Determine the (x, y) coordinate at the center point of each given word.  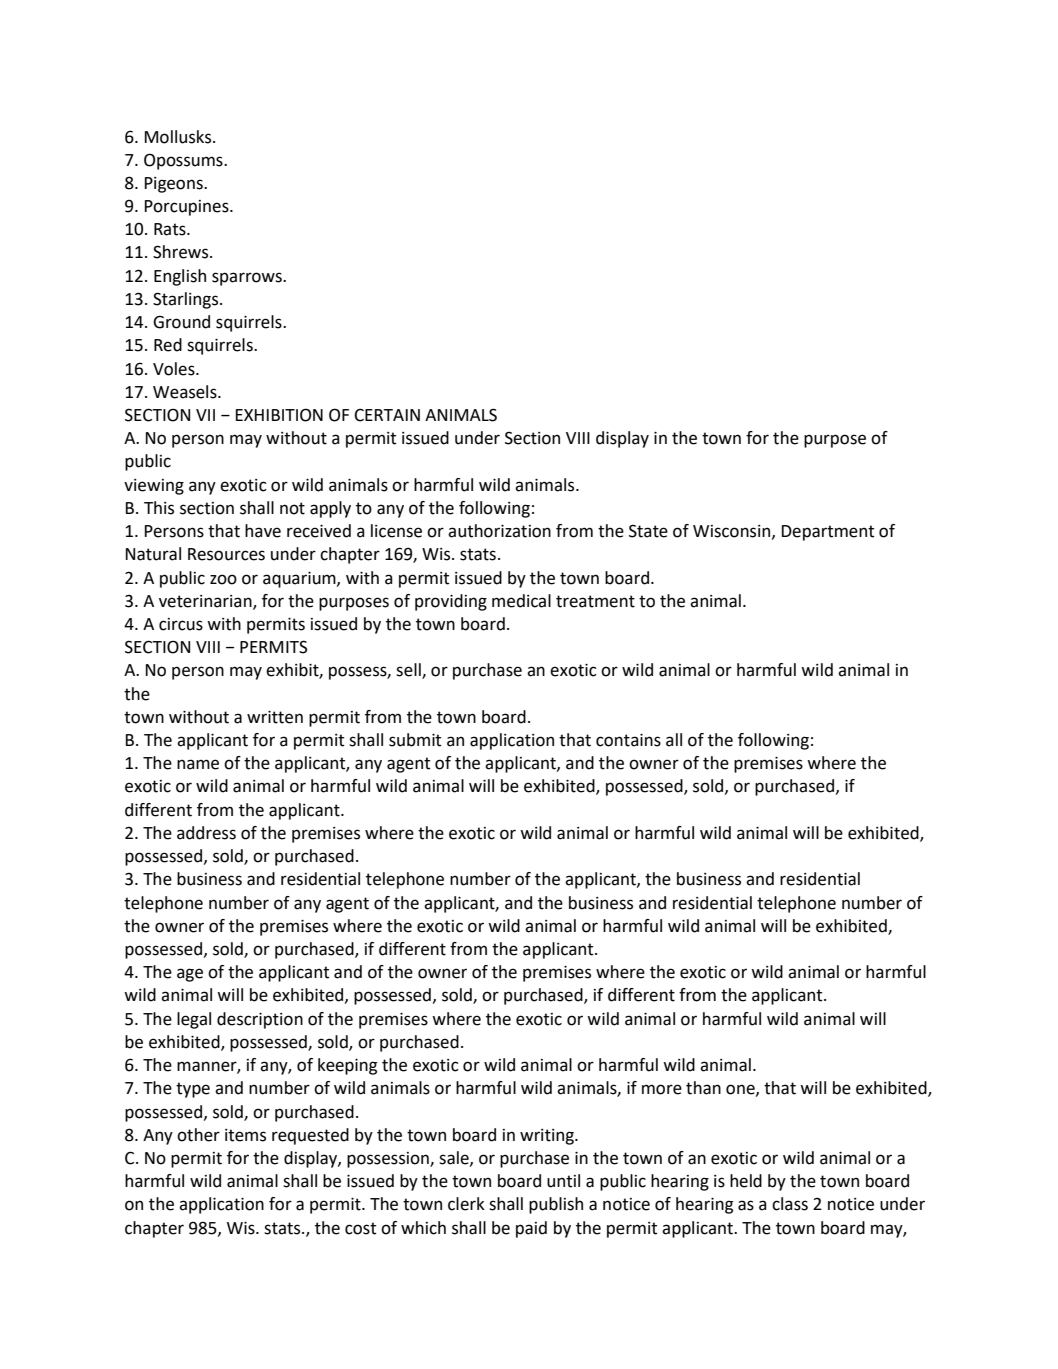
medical (521, 601)
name (198, 764)
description (260, 1020)
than (703, 1088)
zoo (223, 579)
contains (628, 740)
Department (828, 533)
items (245, 1135)
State (648, 531)
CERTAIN (387, 415)
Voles (175, 369)
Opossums (184, 161)
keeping (347, 1066)
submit (415, 740)
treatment (595, 601)
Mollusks (179, 137)
